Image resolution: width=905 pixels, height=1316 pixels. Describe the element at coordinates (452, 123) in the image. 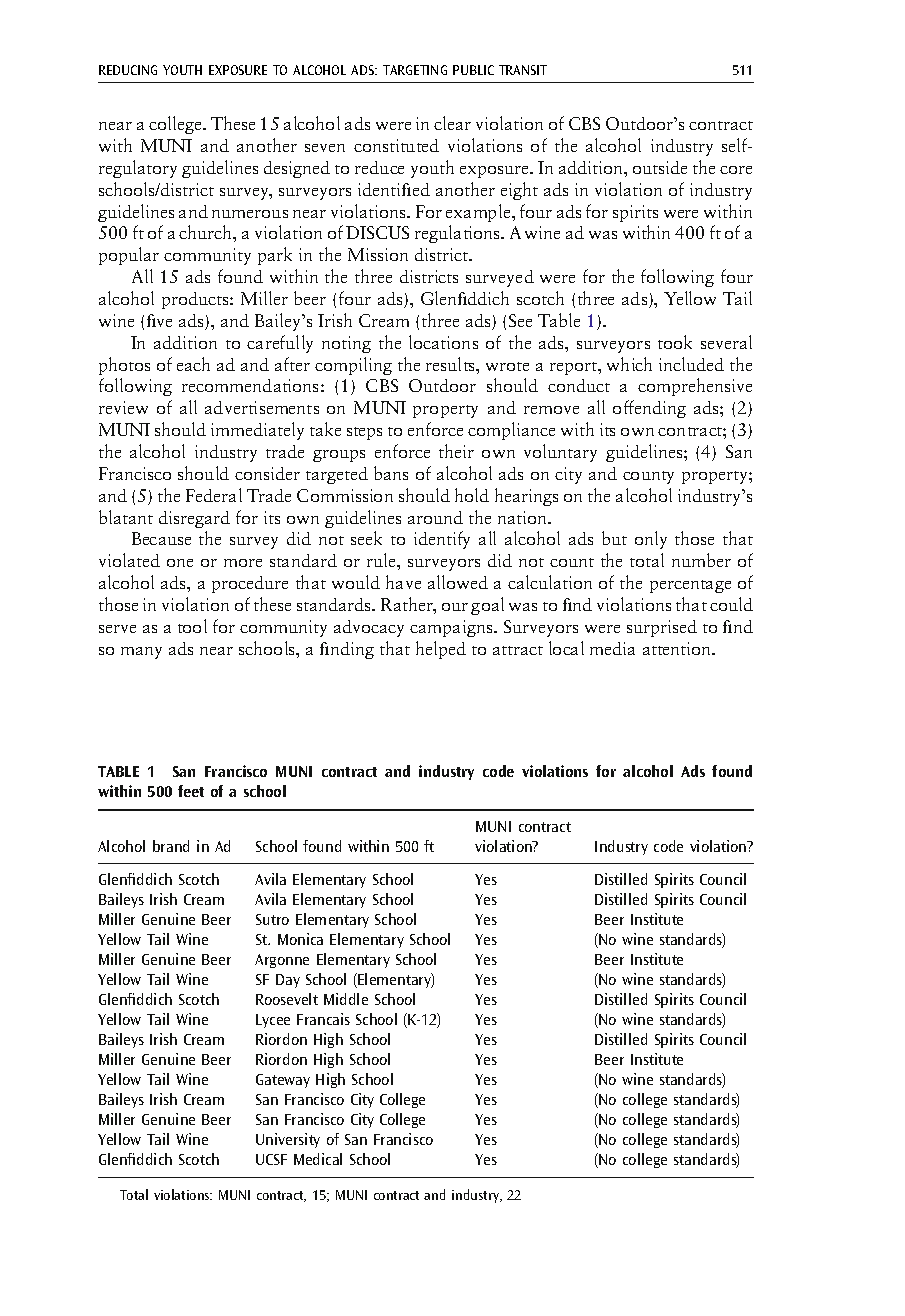

I see `clear` at that location.
